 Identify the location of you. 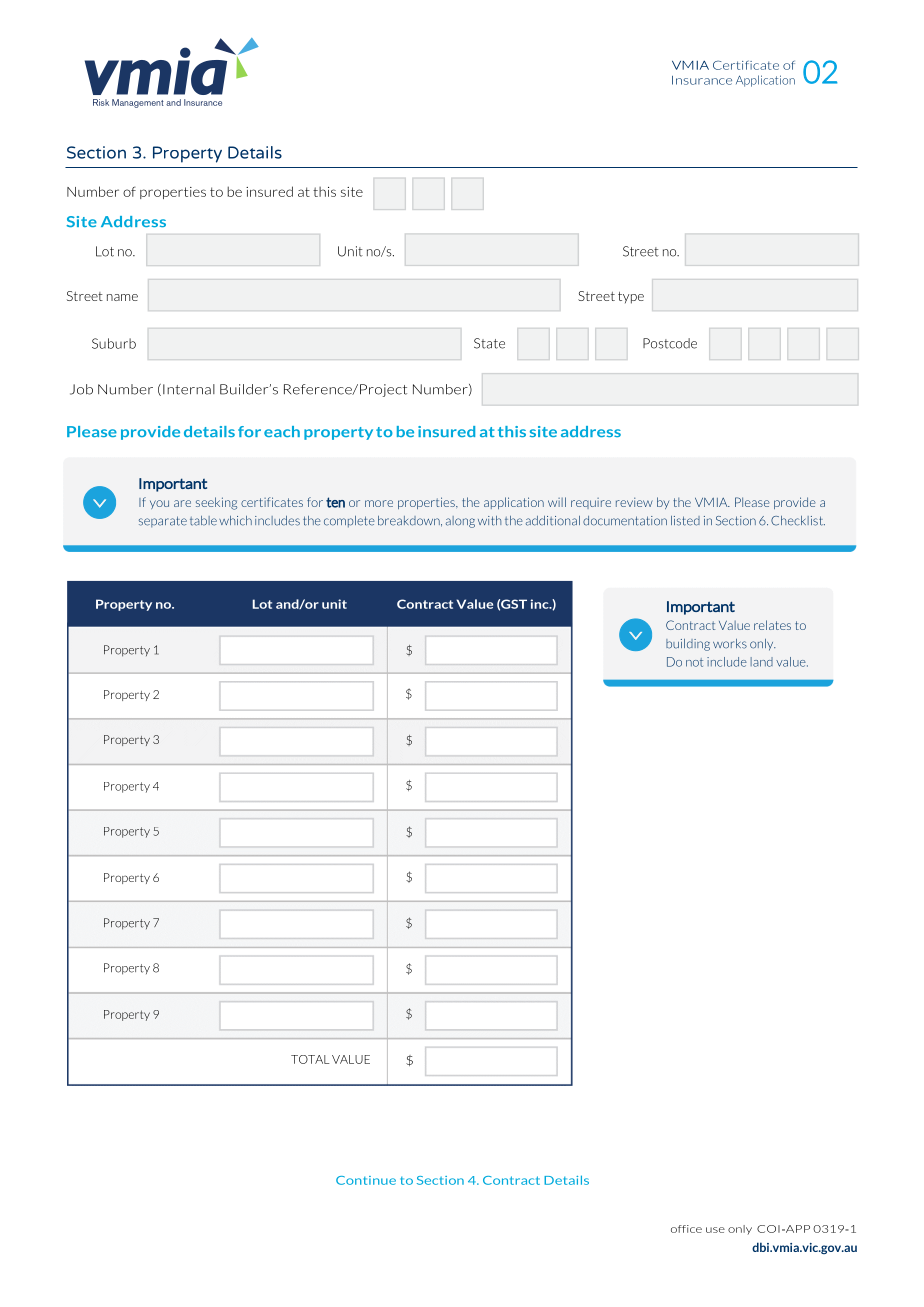
(159, 504).
